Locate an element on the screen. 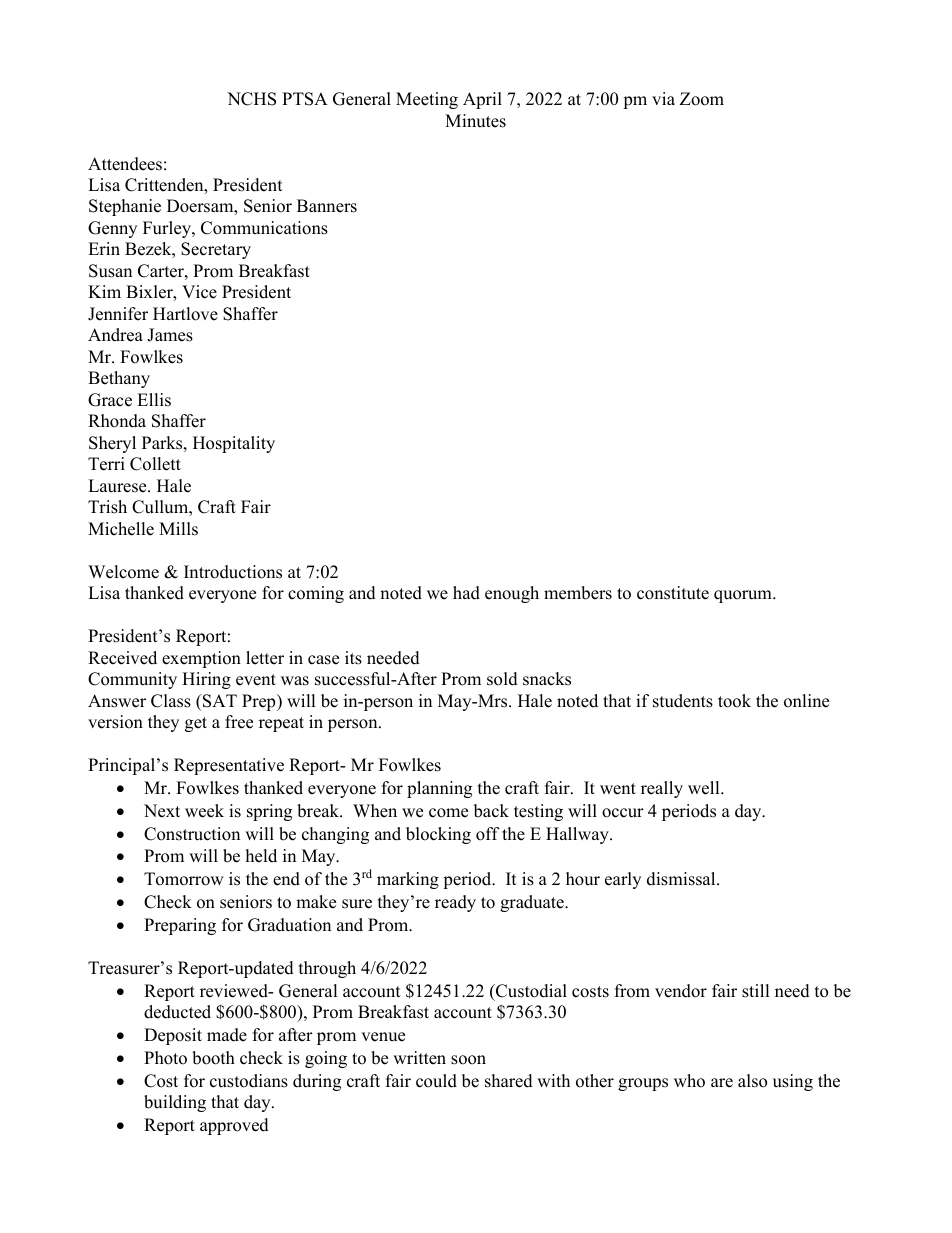 The image size is (952, 1233). blocking is located at coordinates (438, 835).
